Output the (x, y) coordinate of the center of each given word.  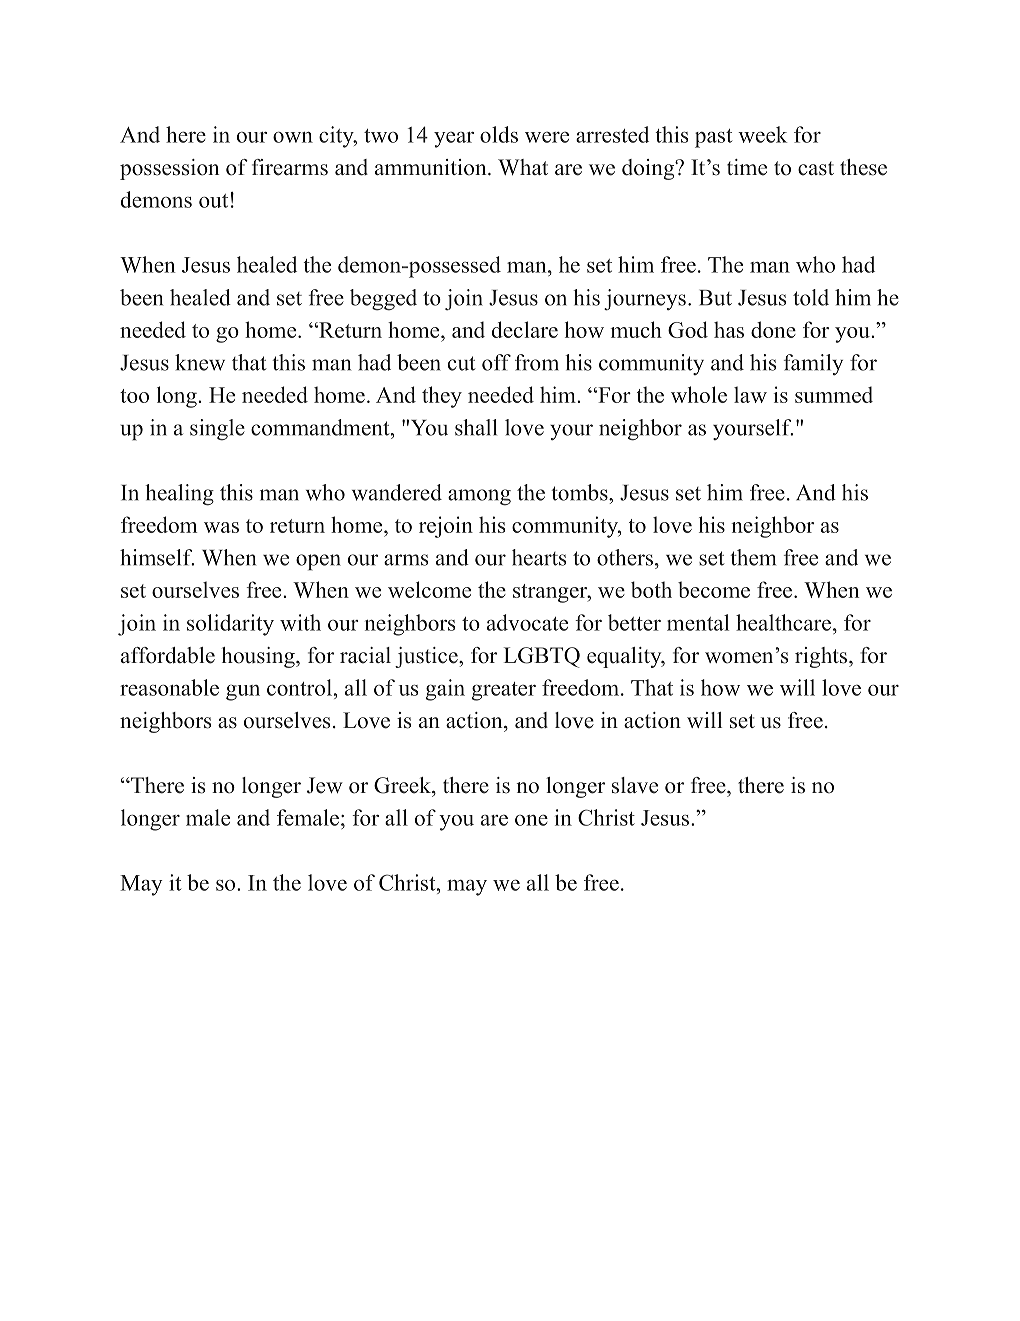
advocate (527, 622)
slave (635, 785)
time (747, 167)
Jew (325, 785)
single (217, 430)
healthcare (785, 622)
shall (476, 427)
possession (169, 169)
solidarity (230, 625)
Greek (403, 785)
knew (200, 362)
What (523, 167)
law (750, 394)
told (811, 297)
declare (525, 329)
